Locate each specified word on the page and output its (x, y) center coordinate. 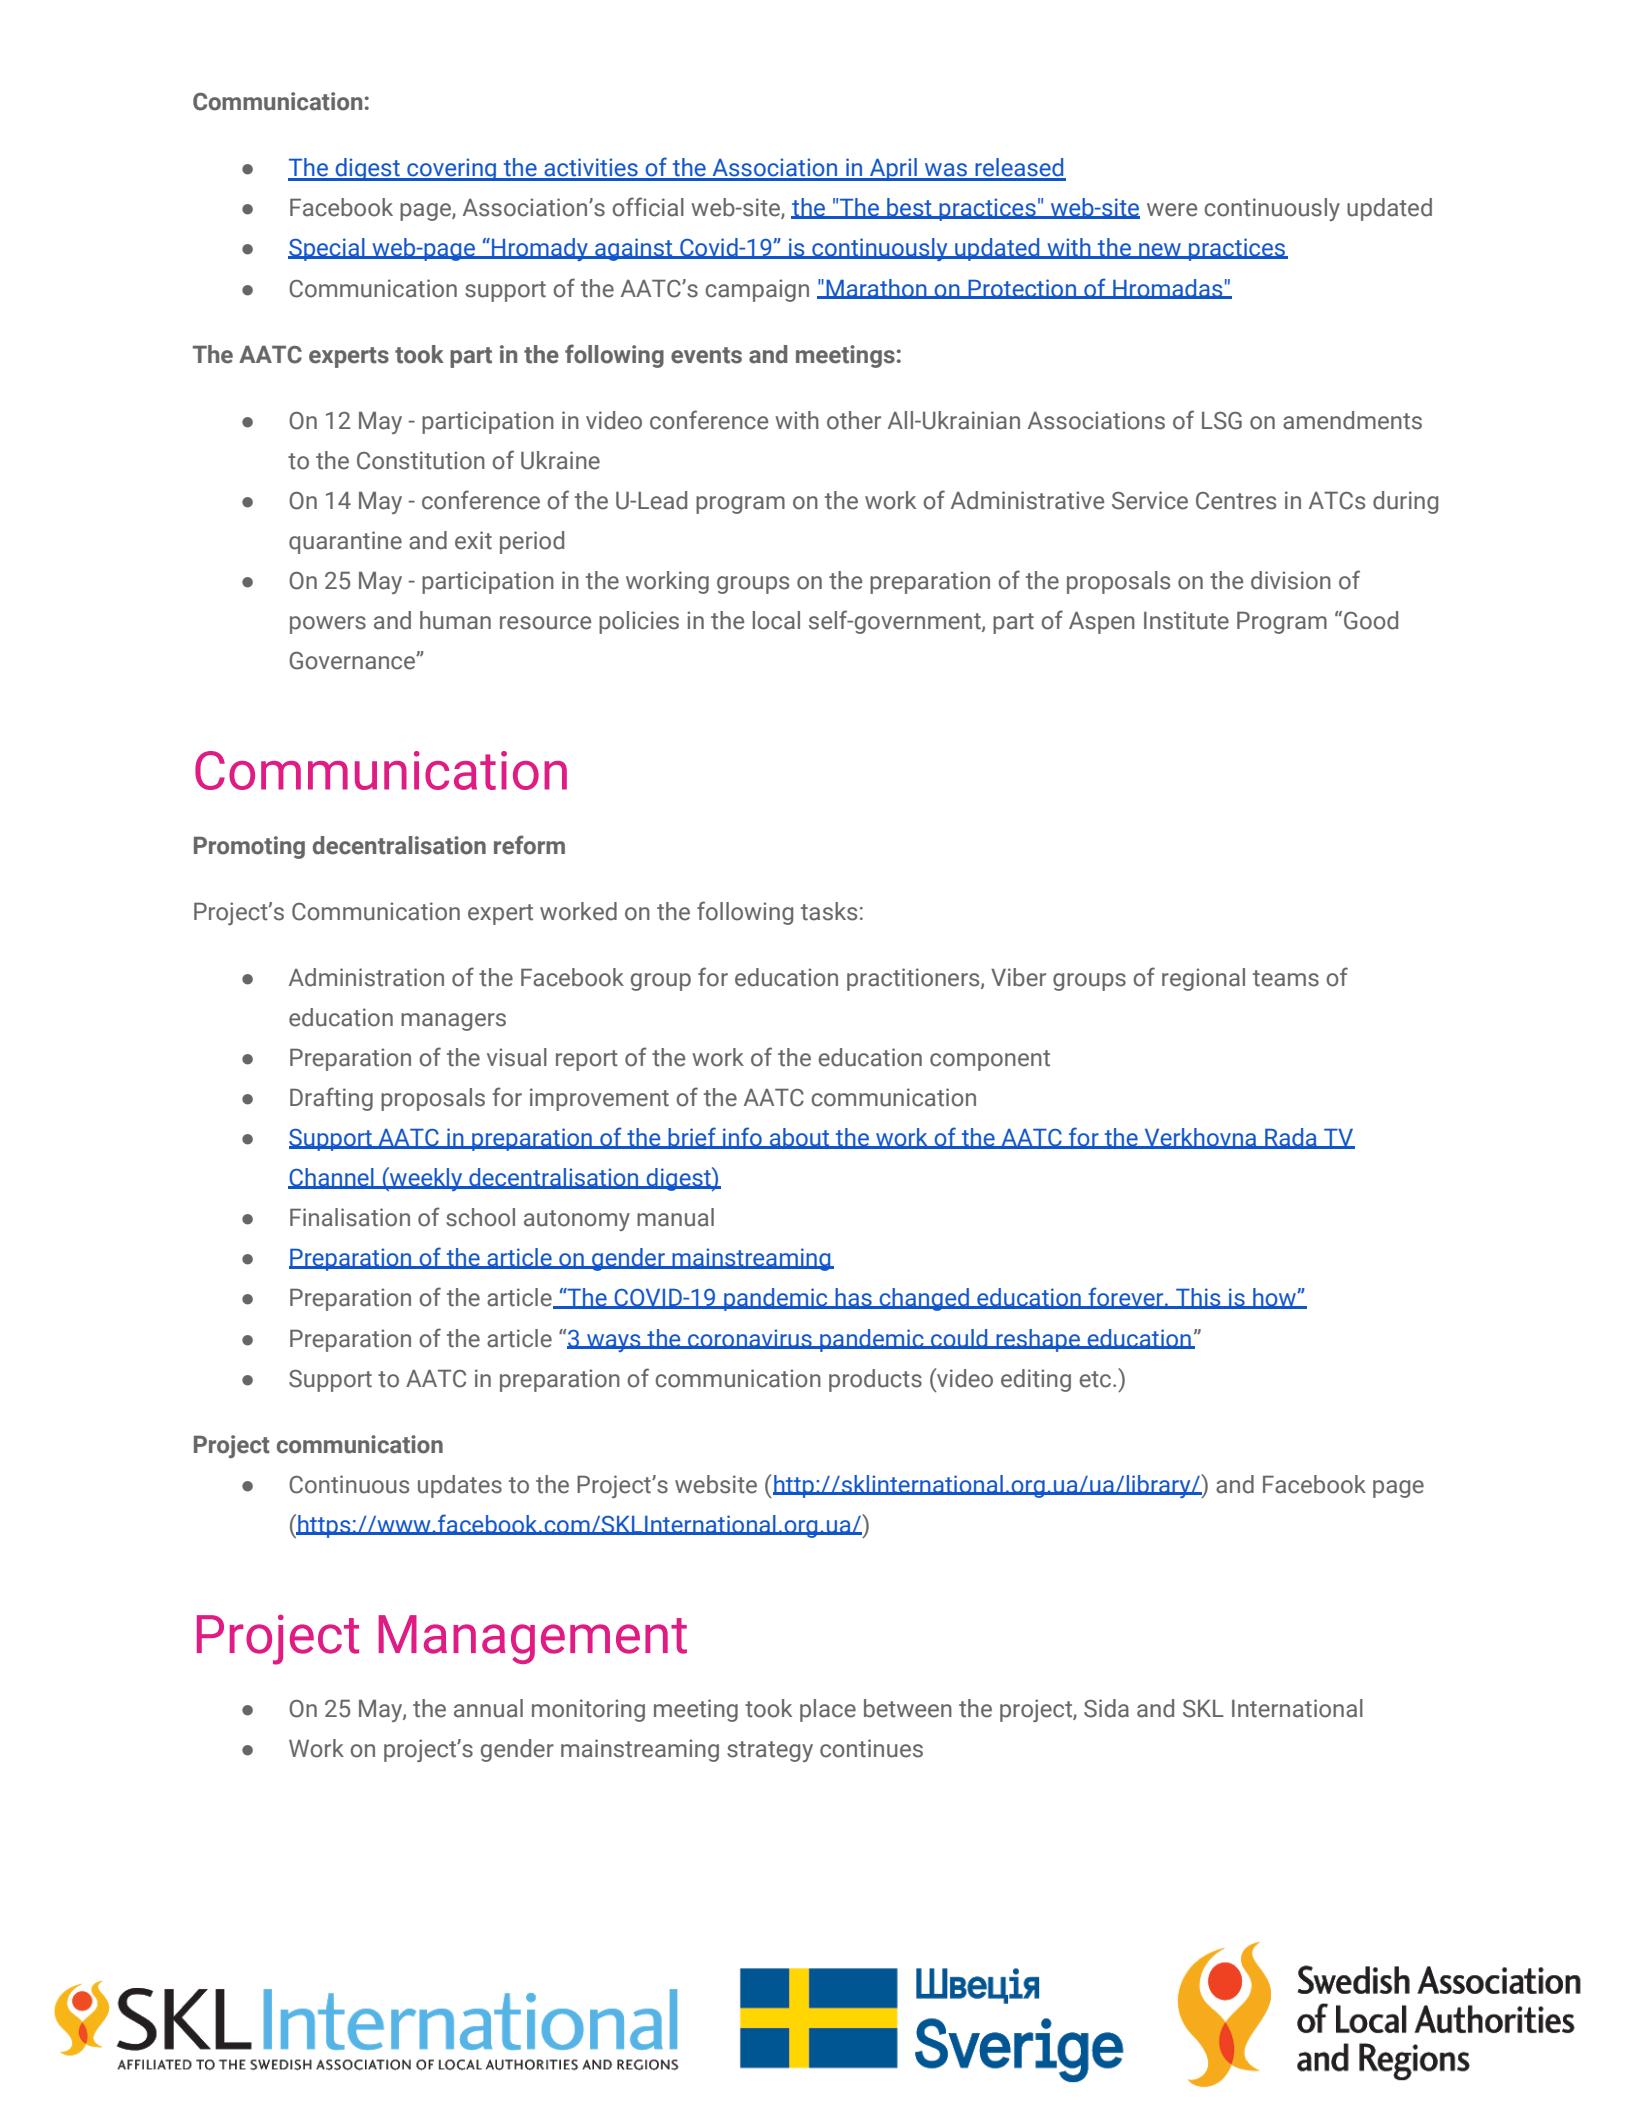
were (1172, 210)
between (908, 1708)
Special (327, 249)
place (828, 1710)
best (909, 208)
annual (488, 1708)
